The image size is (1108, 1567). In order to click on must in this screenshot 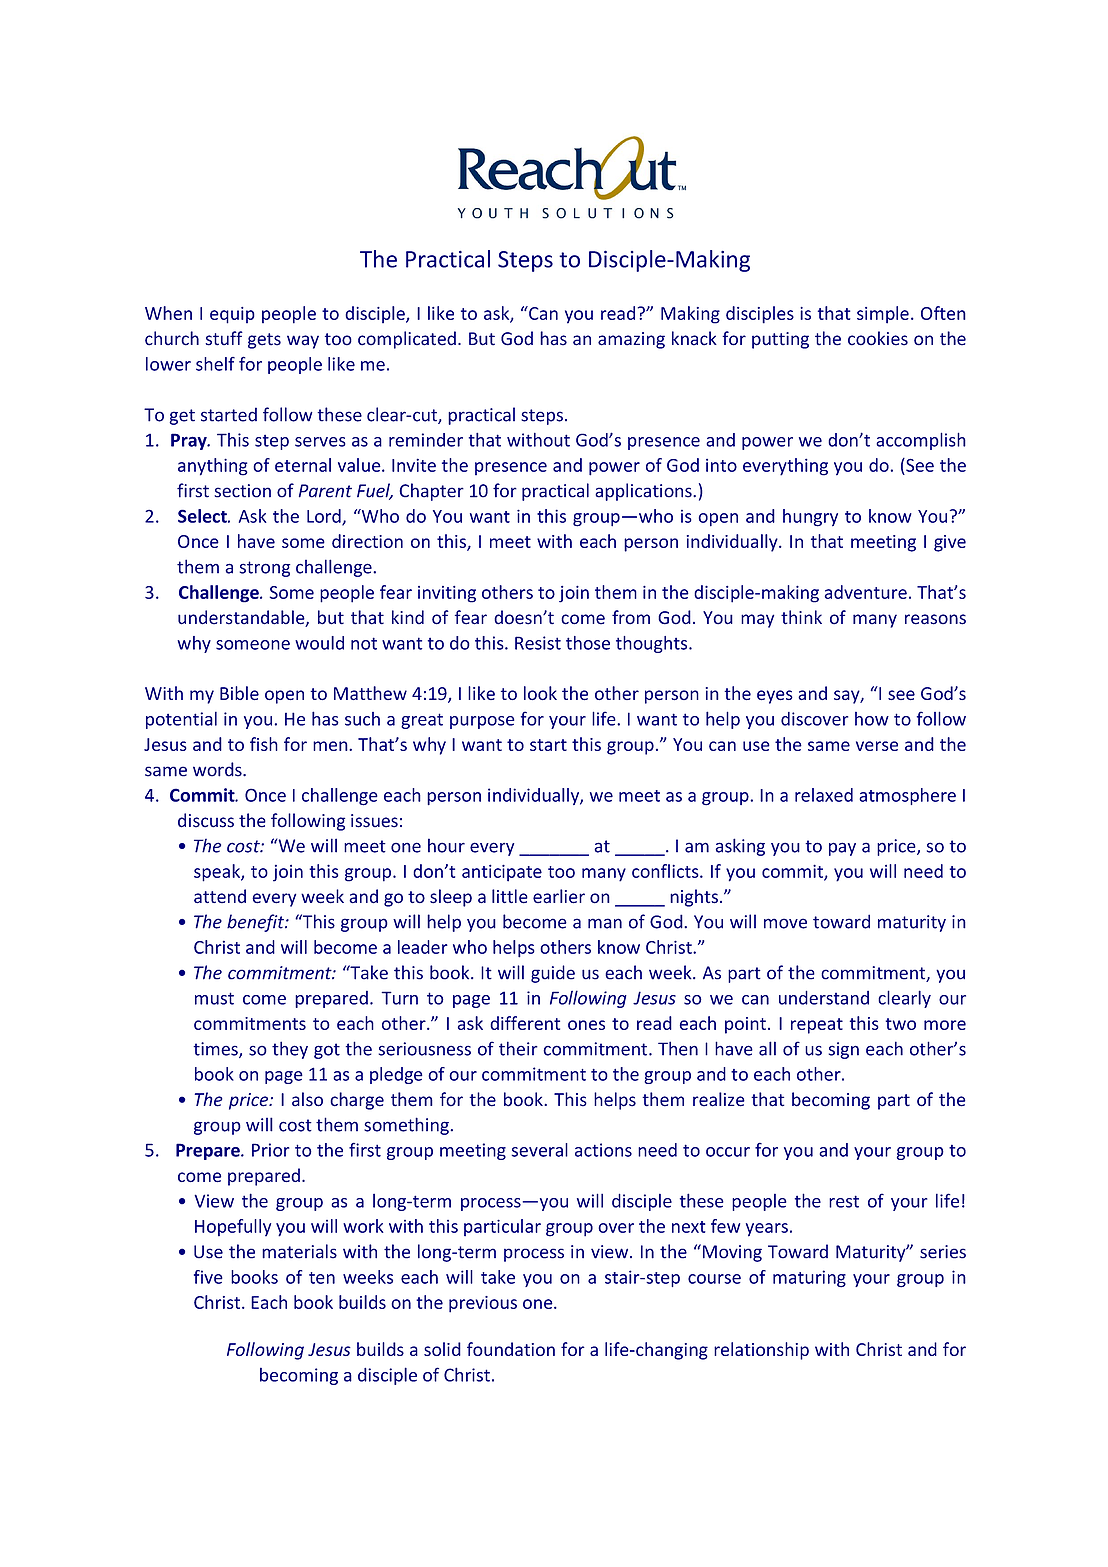, I will do `click(214, 998)`.
